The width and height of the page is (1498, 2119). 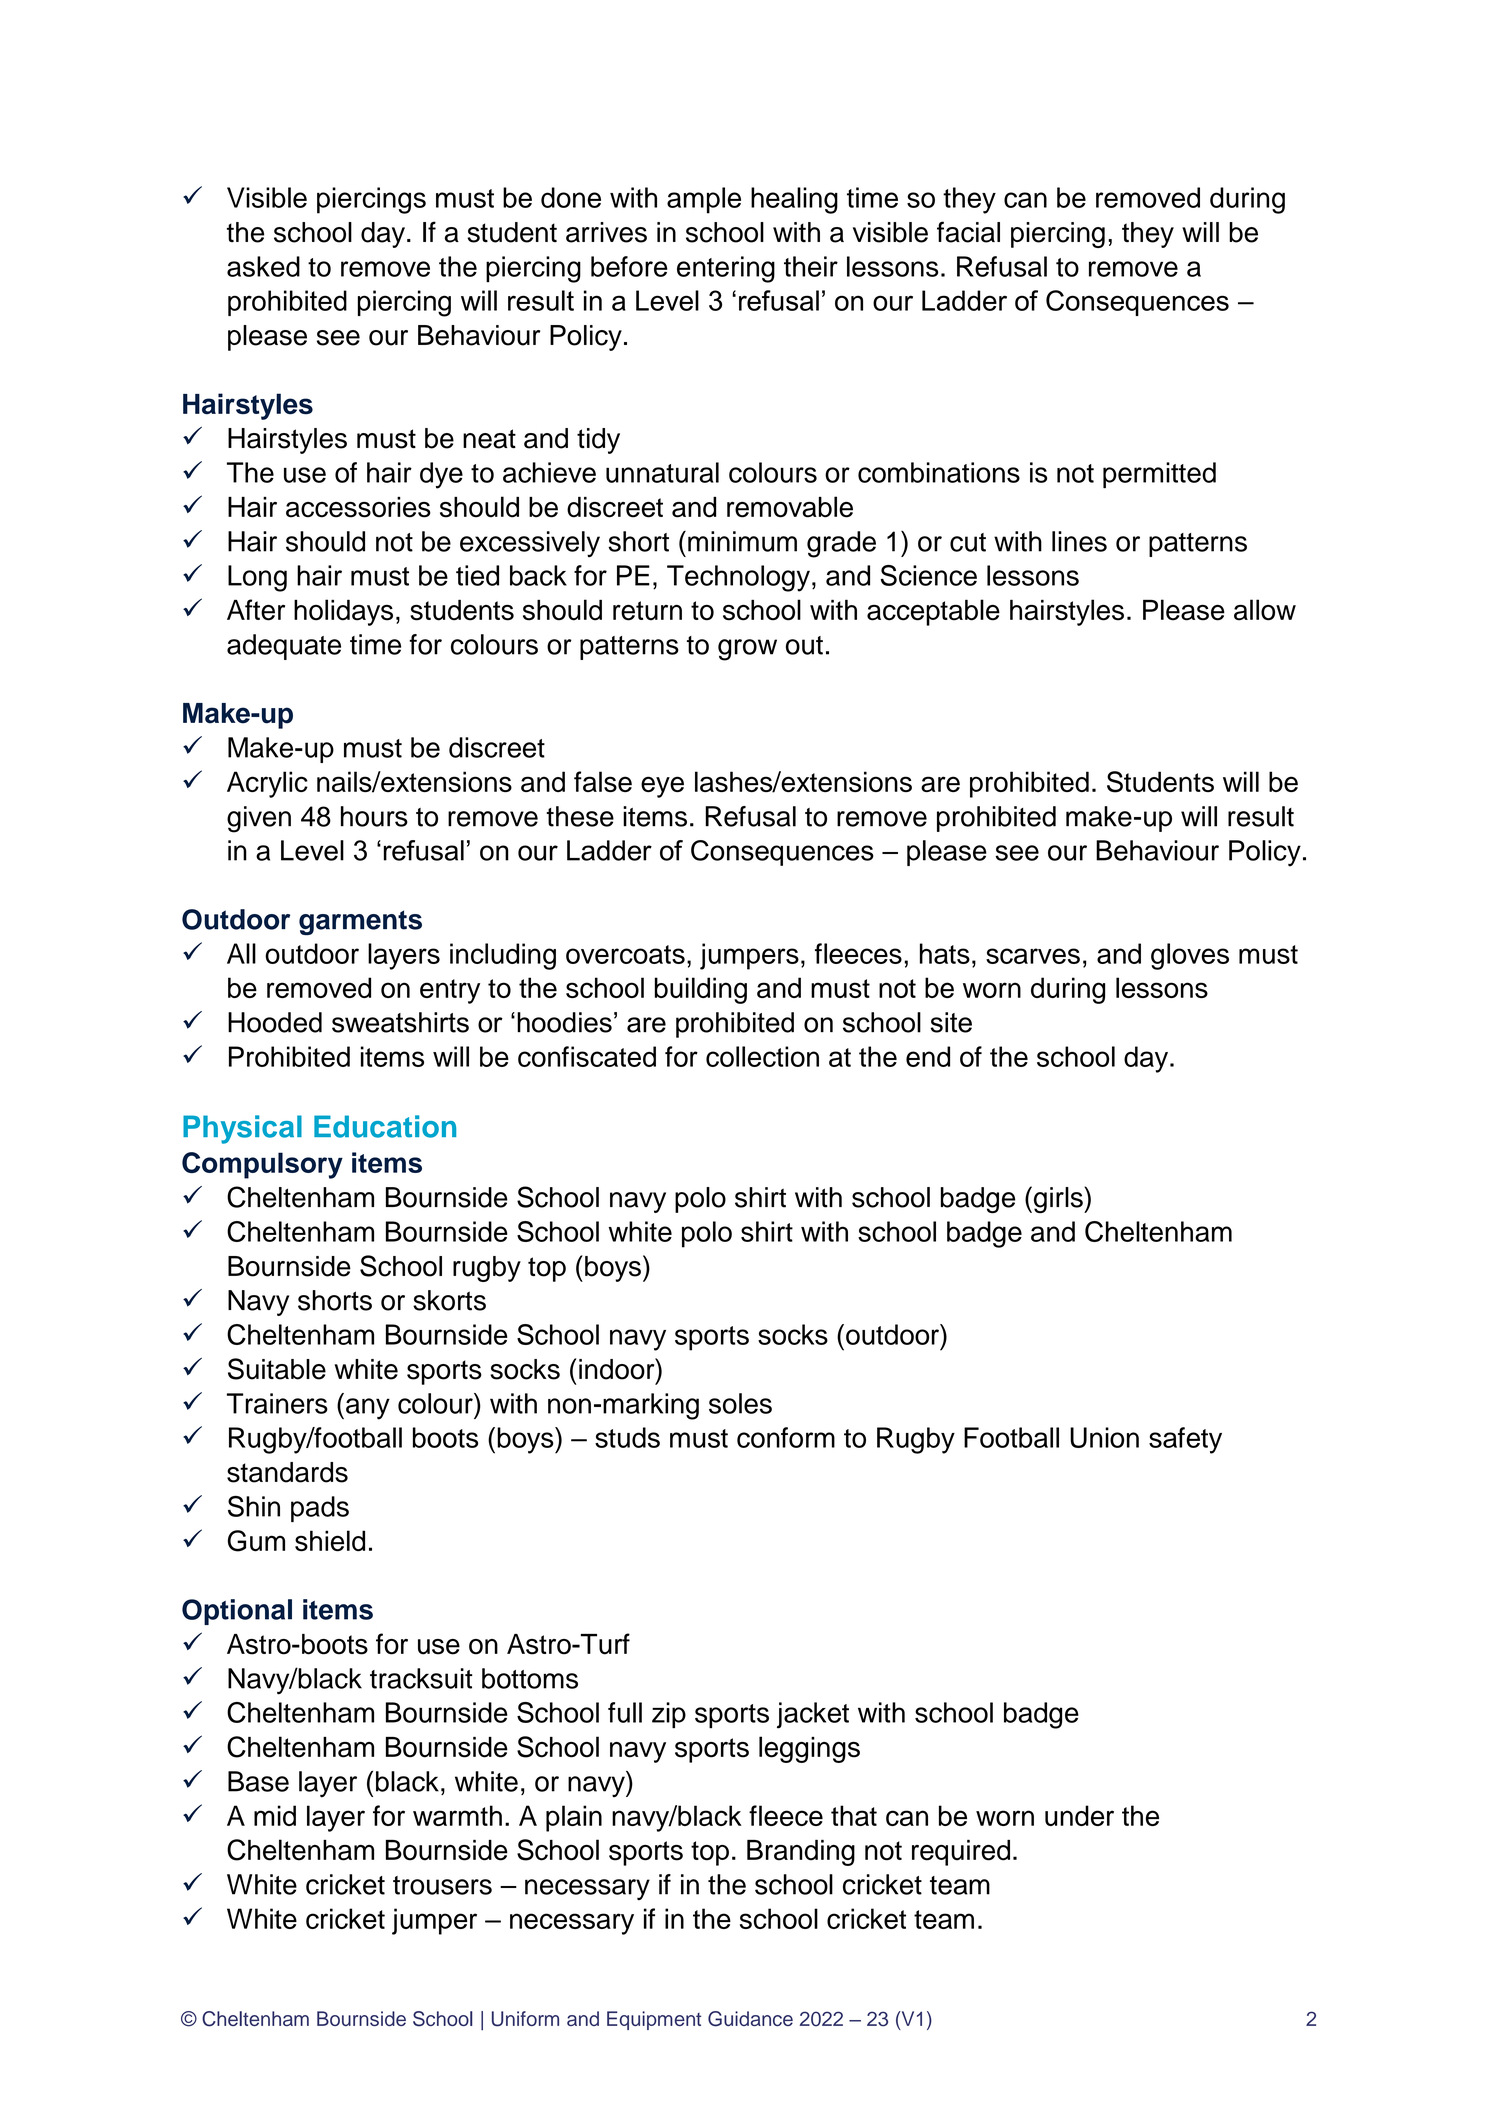 I want to click on Education, so click(x=385, y=1126).
